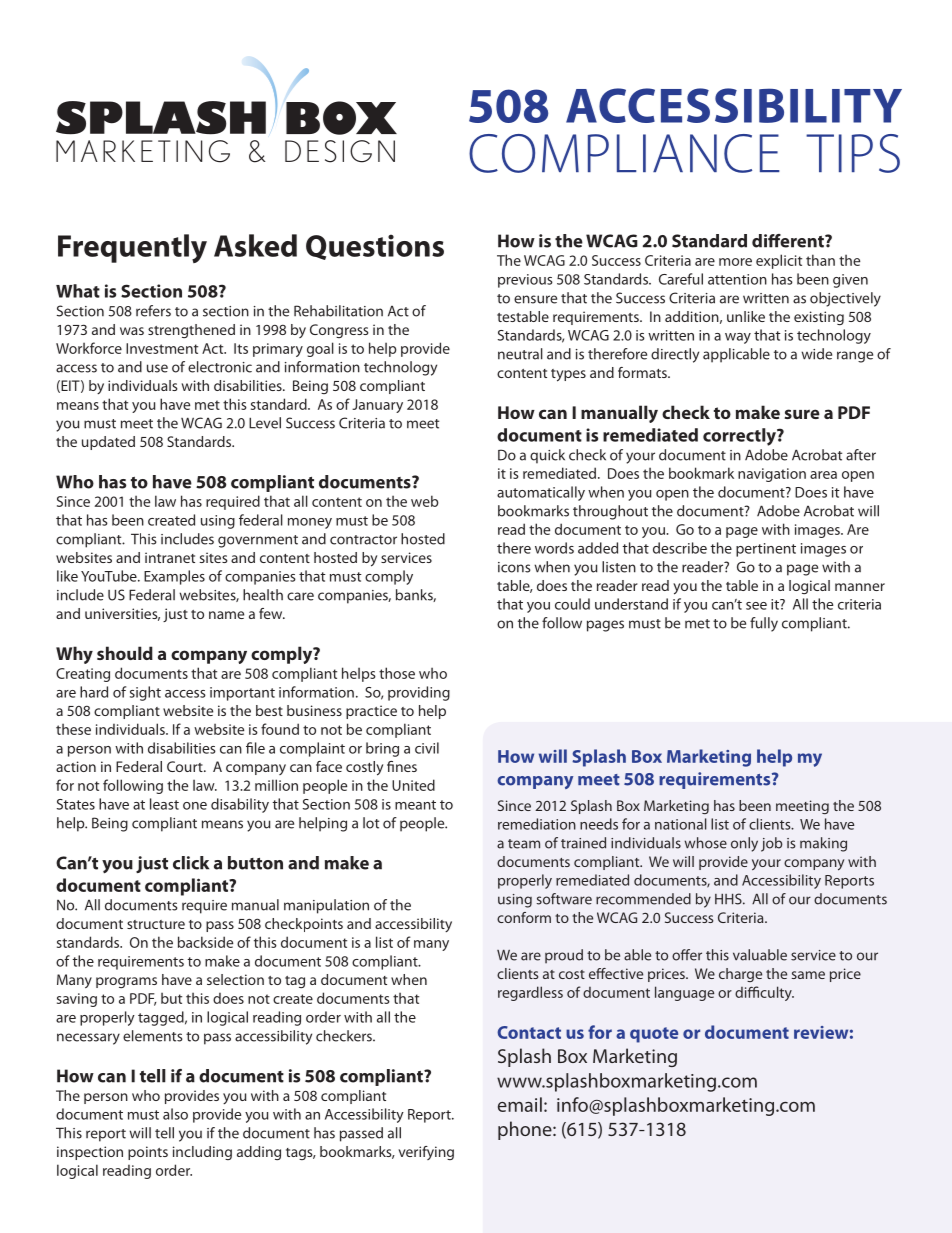 The height and width of the document is (1233, 952). Describe the element at coordinates (375, 247) in the document. I see `Questions` at that location.
